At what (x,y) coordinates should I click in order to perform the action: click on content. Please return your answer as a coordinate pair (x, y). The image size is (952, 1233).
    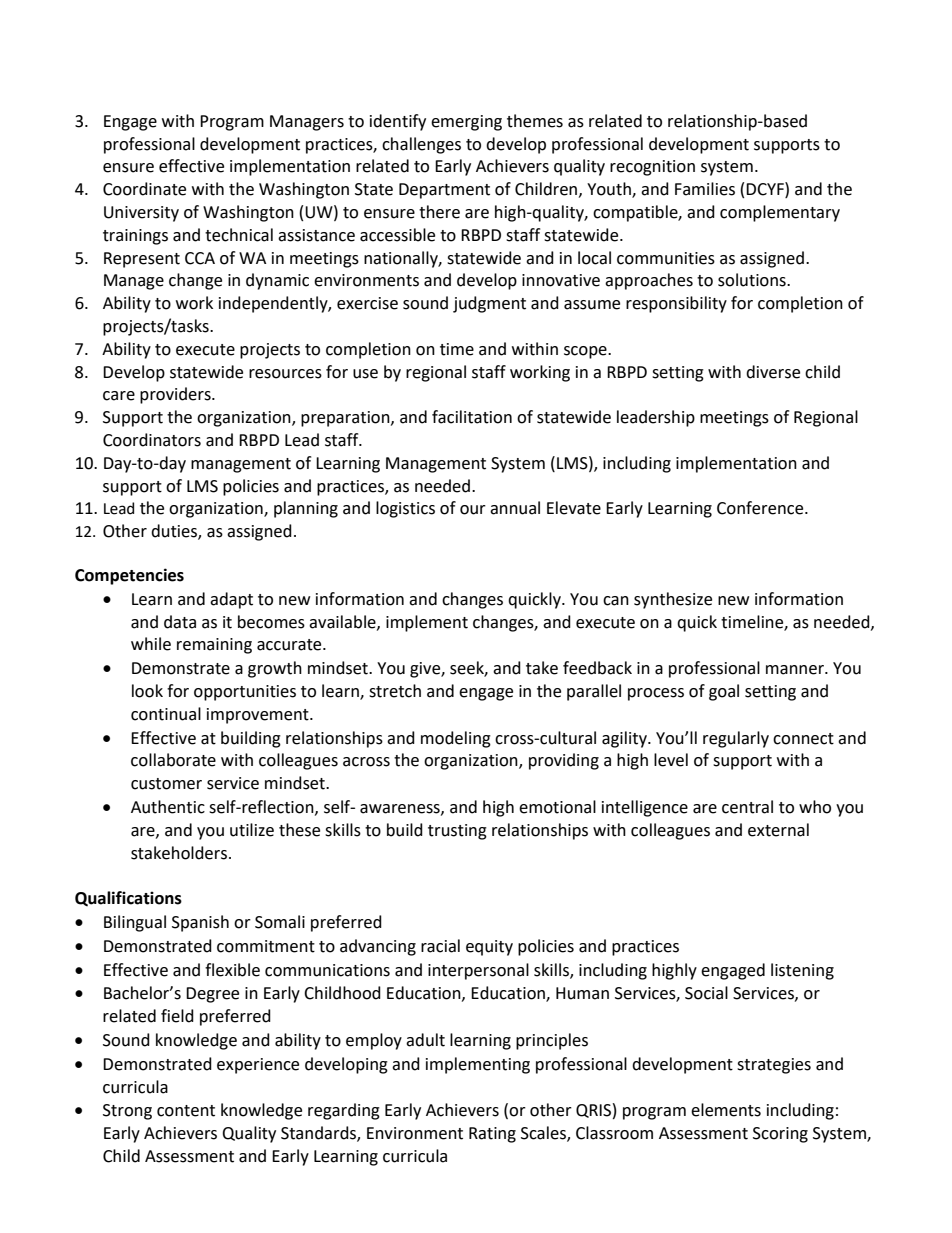
    Looking at the image, I should click on (186, 1111).
